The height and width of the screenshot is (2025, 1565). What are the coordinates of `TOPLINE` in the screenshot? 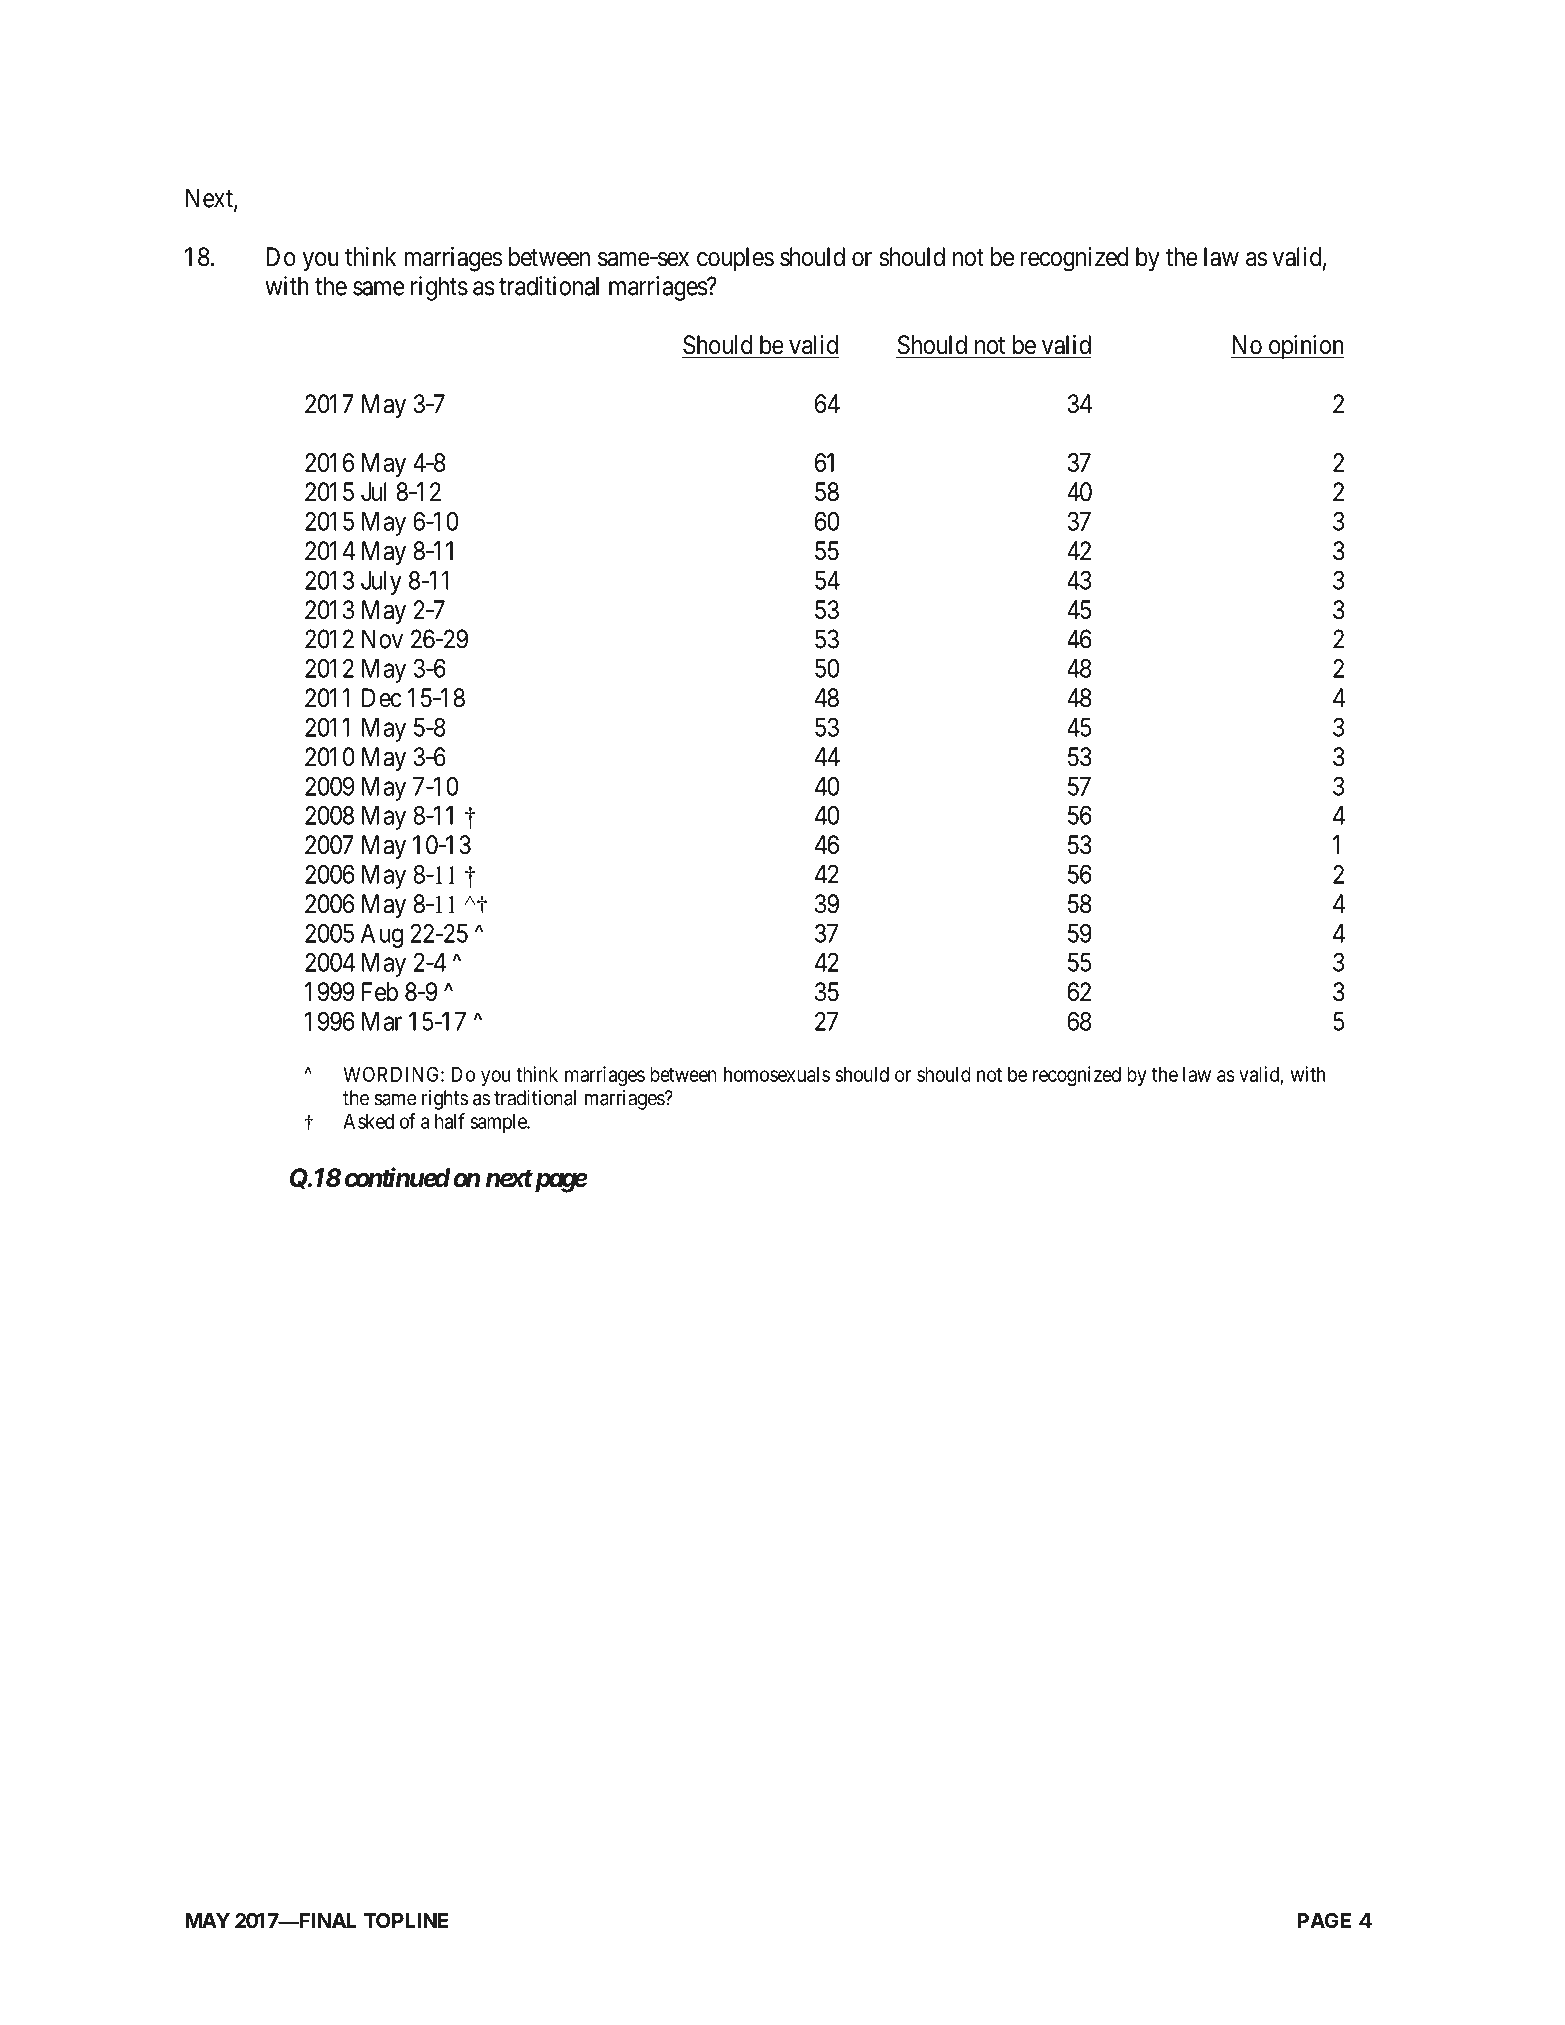 It's located at (406, 1920).
